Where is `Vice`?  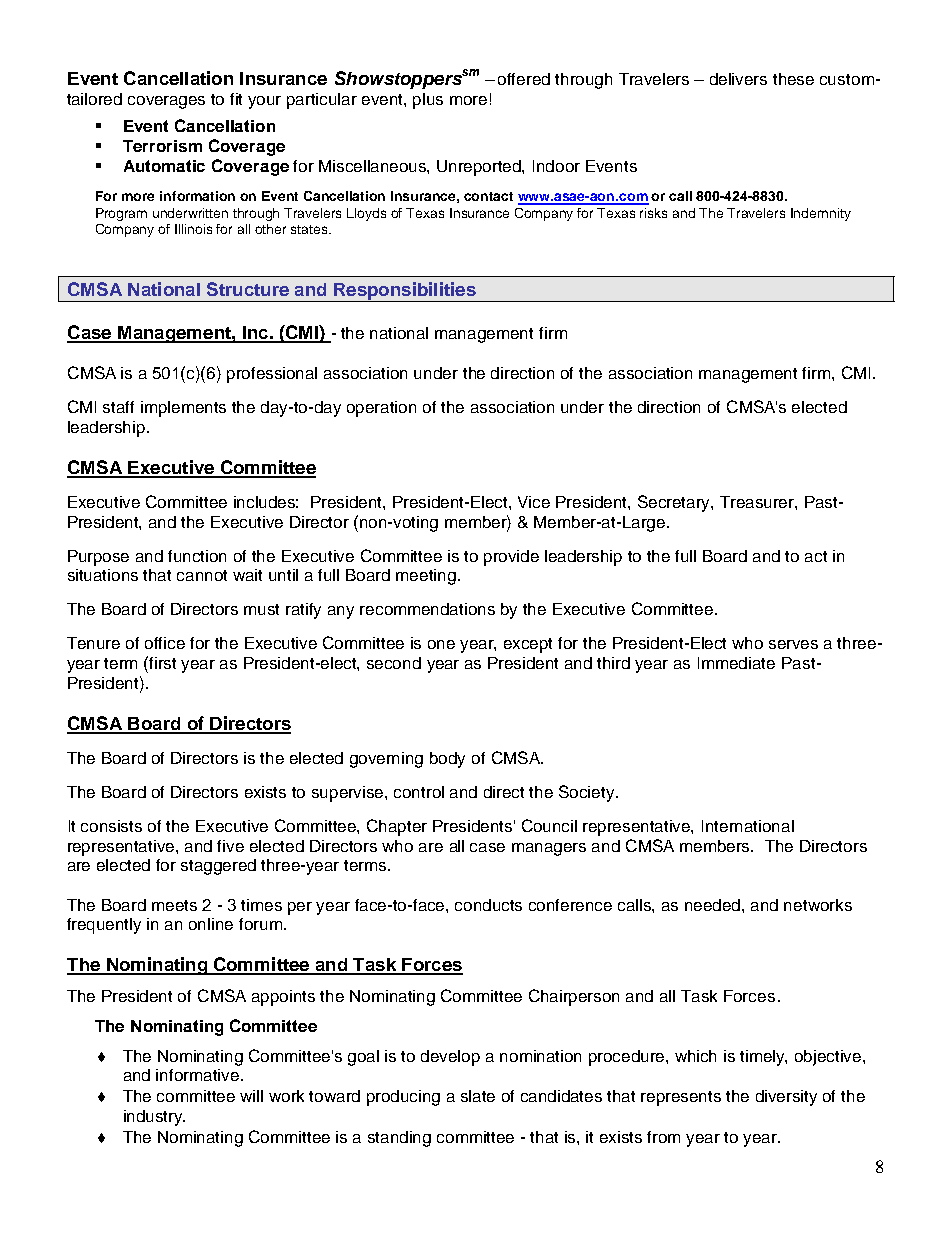 Vice is located at coordinates (534, 502).
